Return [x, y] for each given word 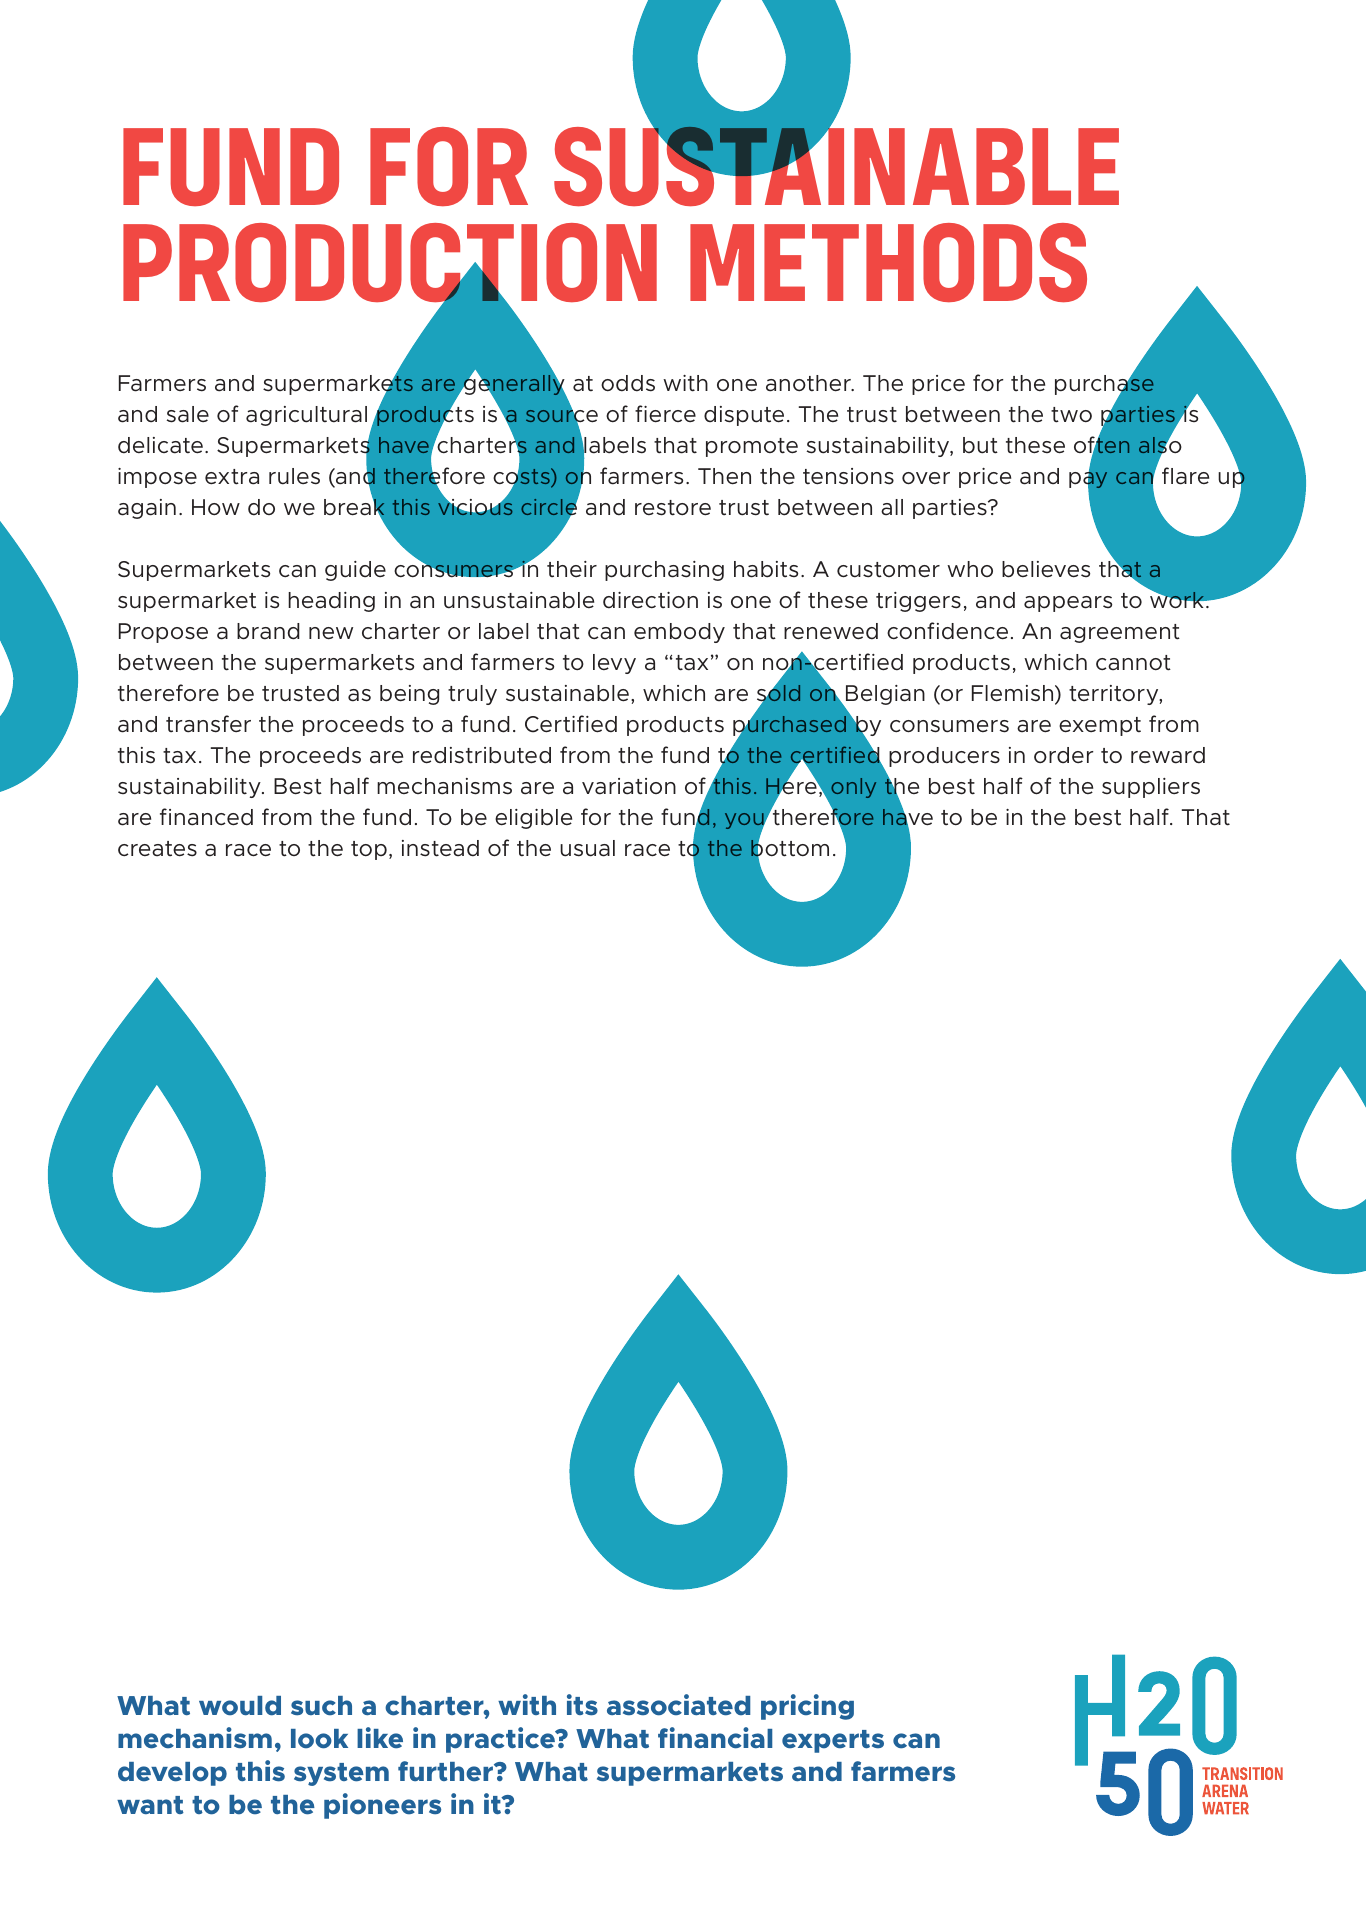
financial [715, 1738]
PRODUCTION [390, 264]
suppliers [1151, 788]
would [240, 1706]
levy [614, 664]
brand [268, 631]
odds [628, 383]
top [369, 850]
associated [678, 1705]
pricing [807, 1707]
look [319, 1739]
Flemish [1014, 694]
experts [833, 1741]
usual [587, 848]
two [1071, 415]
